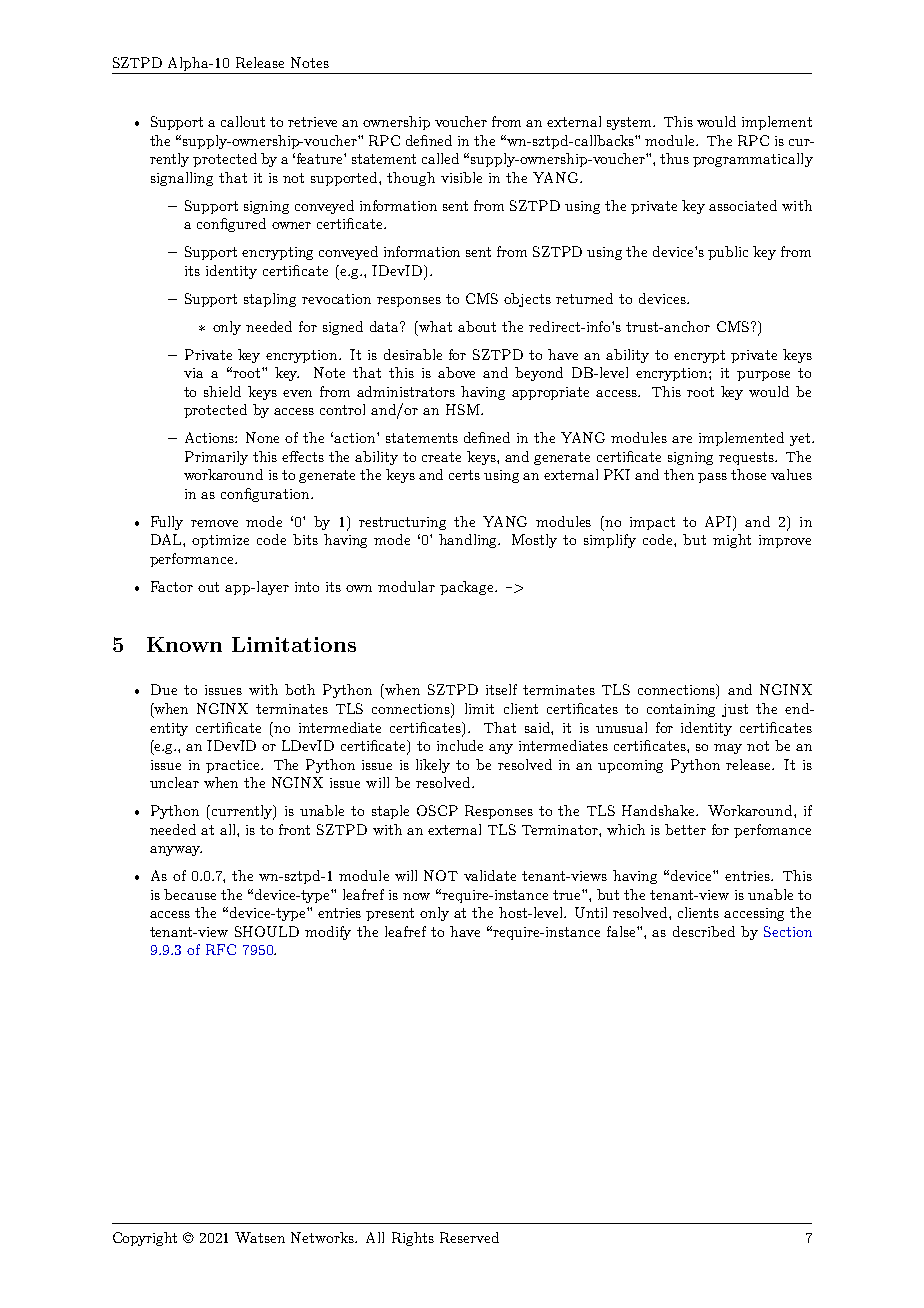  I want to click on Copyright, so click(145, 1239).
